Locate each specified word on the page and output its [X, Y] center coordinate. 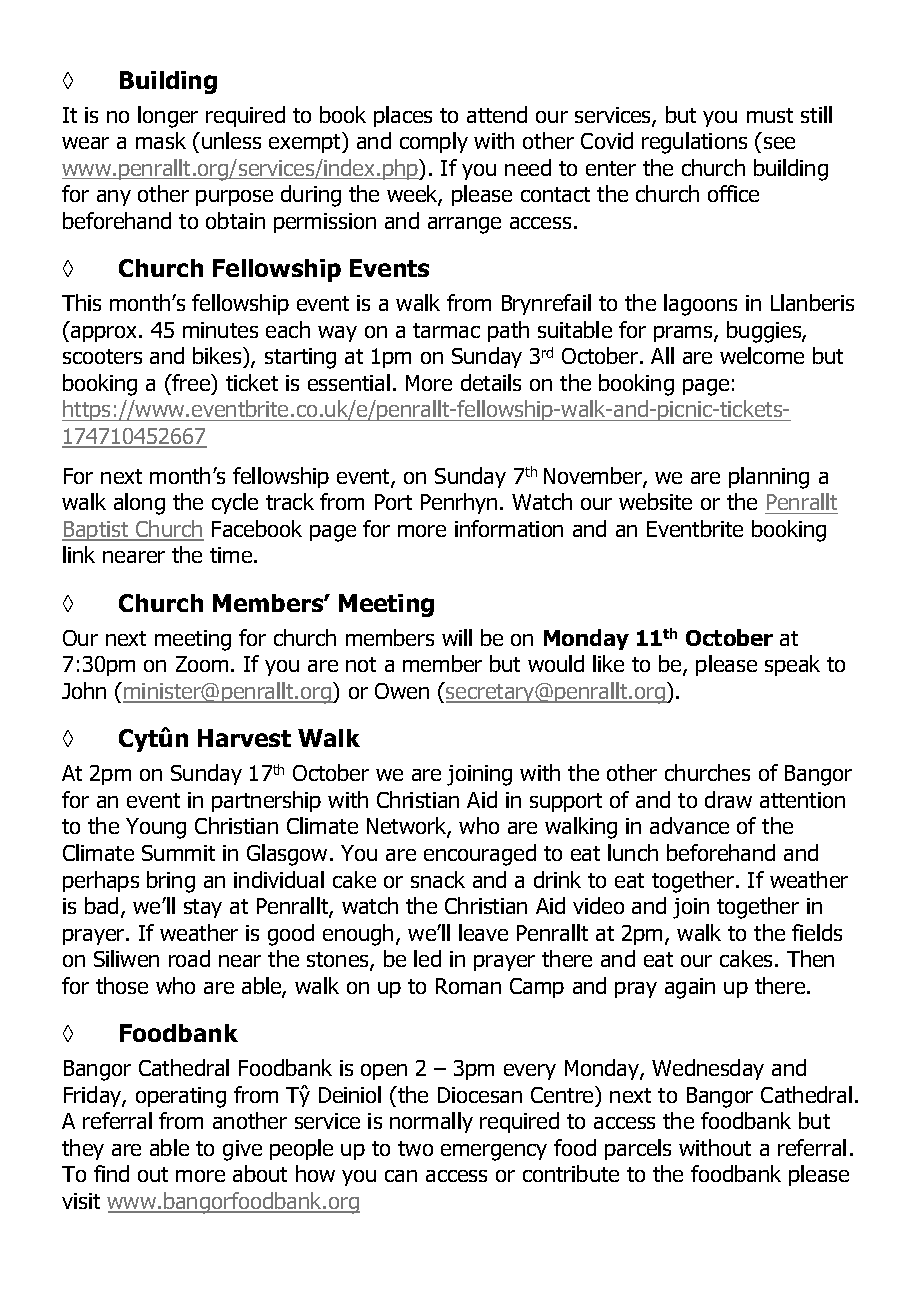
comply [434, 142]
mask [161, 140]
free [192, 384]
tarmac [446, 330]
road [189, 958]
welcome [762, 355]
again [690, 988]
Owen [402, 691]
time [232, 555]
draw [728, 799]
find [111, 1173]
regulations [694, 143]
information [509, 528]
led [427, 958]
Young [156, 828]
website [655, 501]
